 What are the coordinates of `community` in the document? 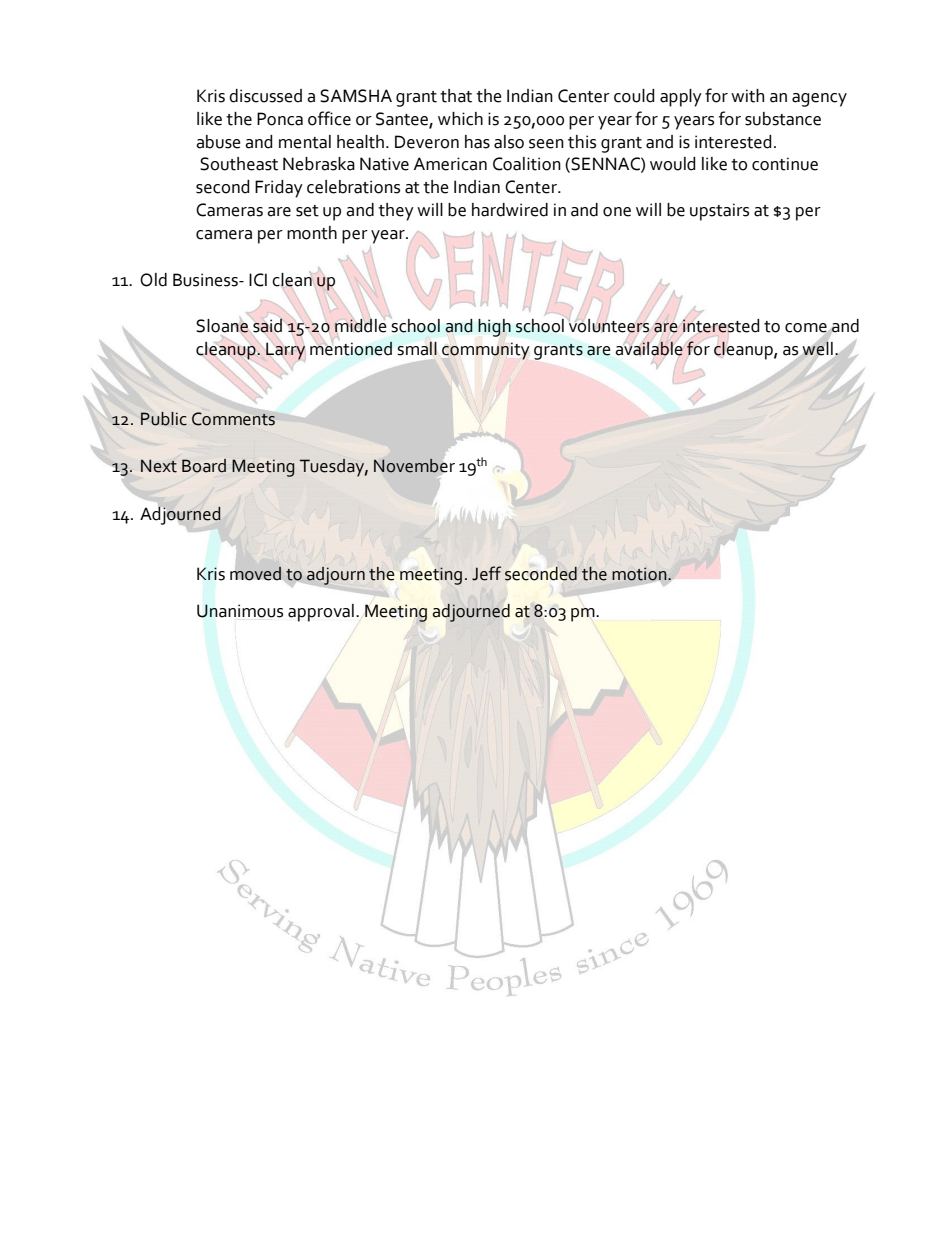 It's located at (485, 351).
